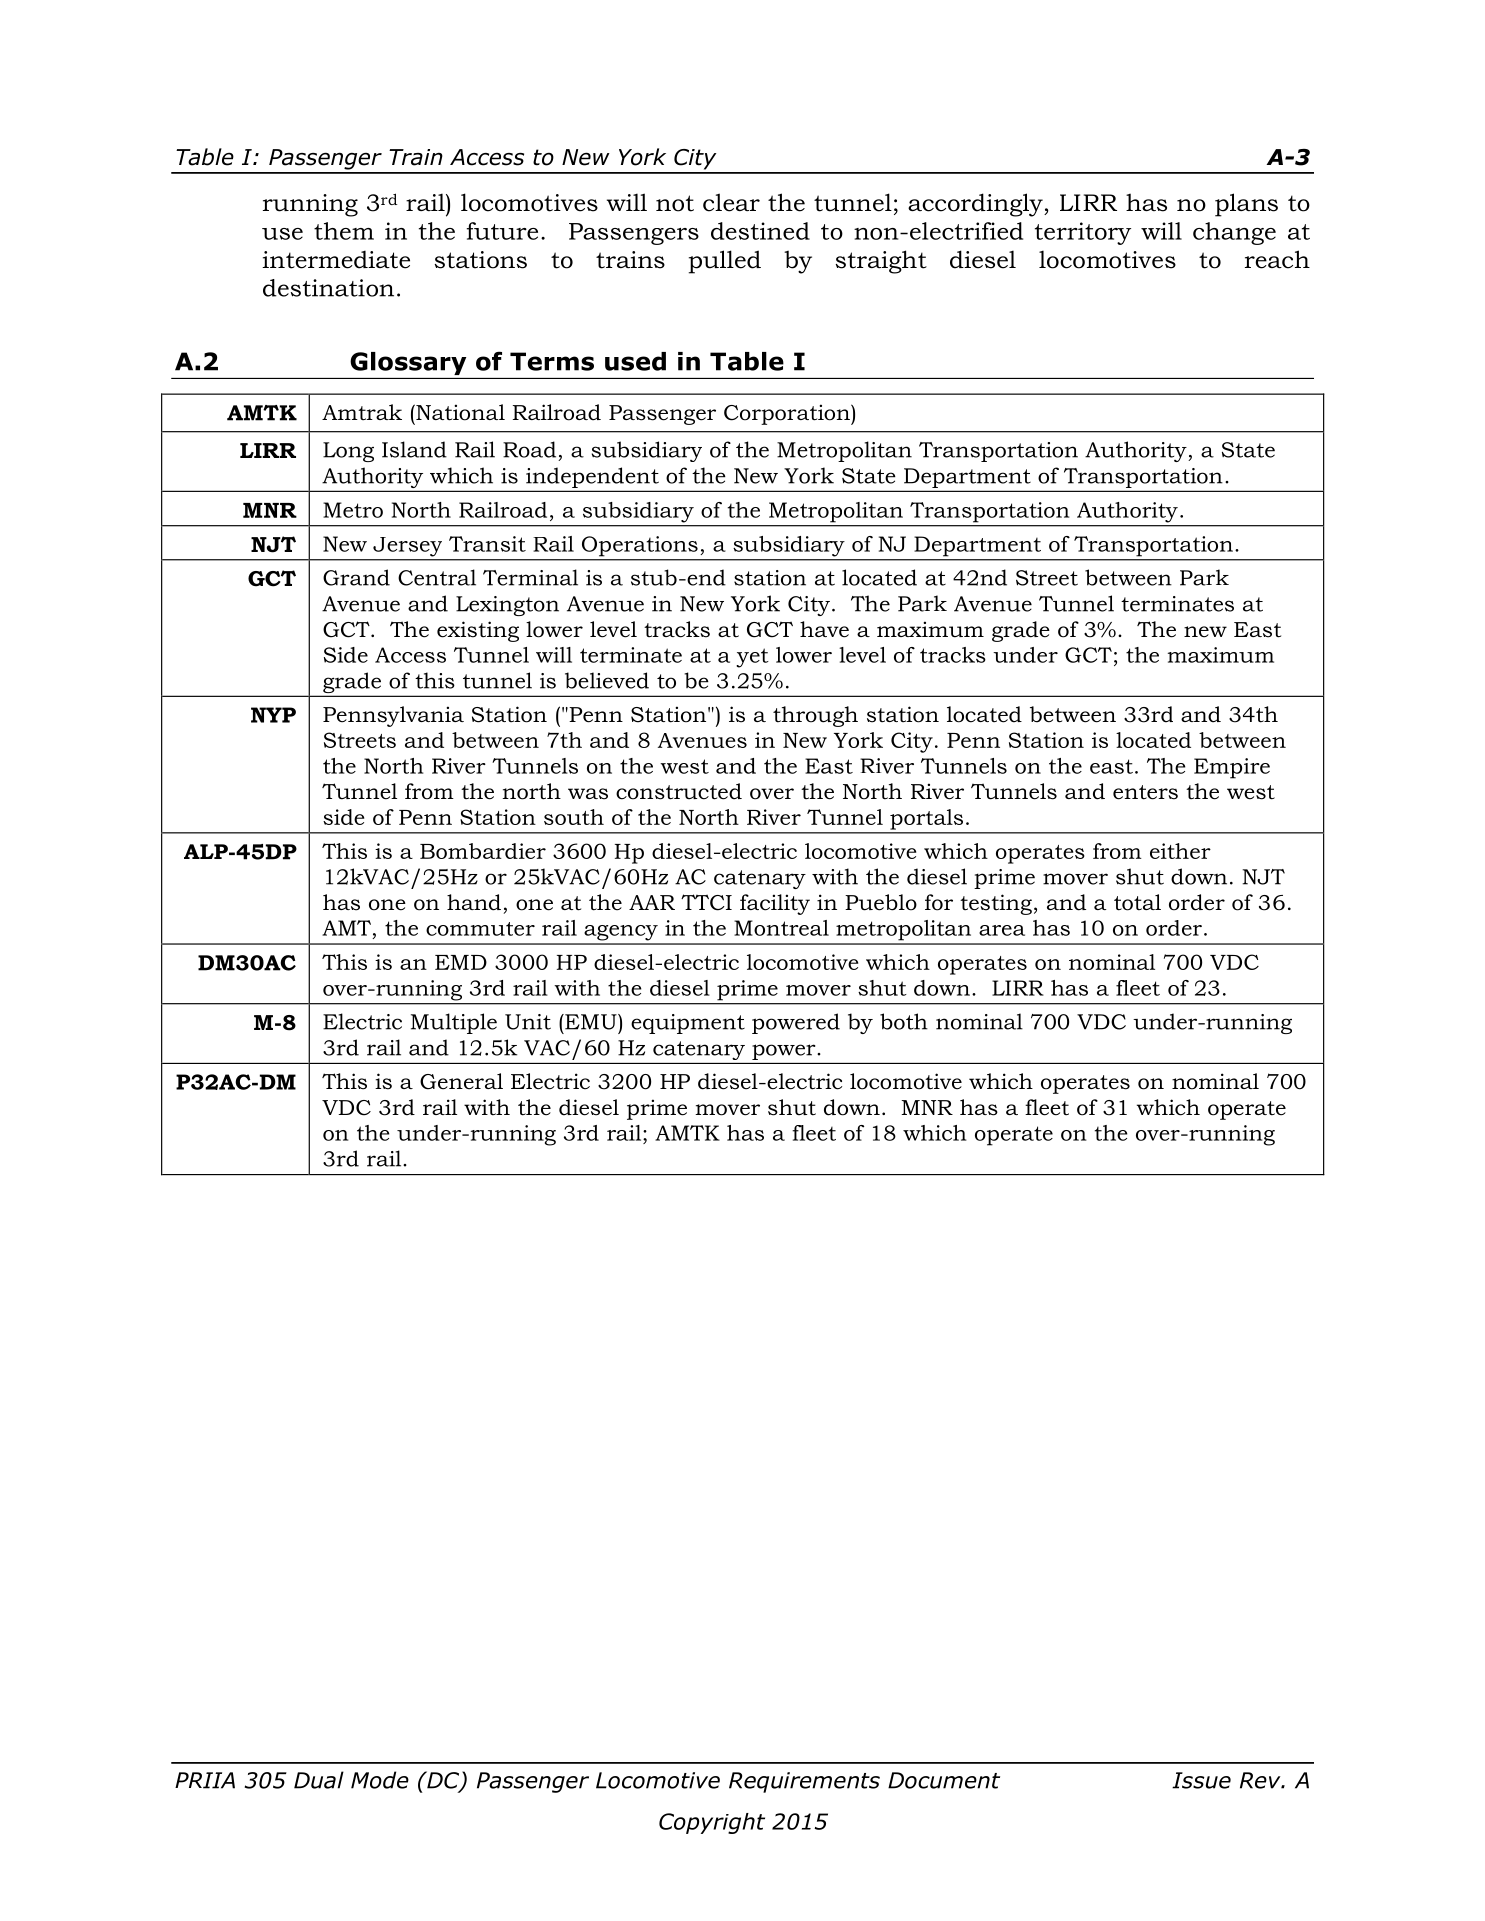 This screenshot has height=1921, width=1485. I want to click on future, so click(502, 231).
